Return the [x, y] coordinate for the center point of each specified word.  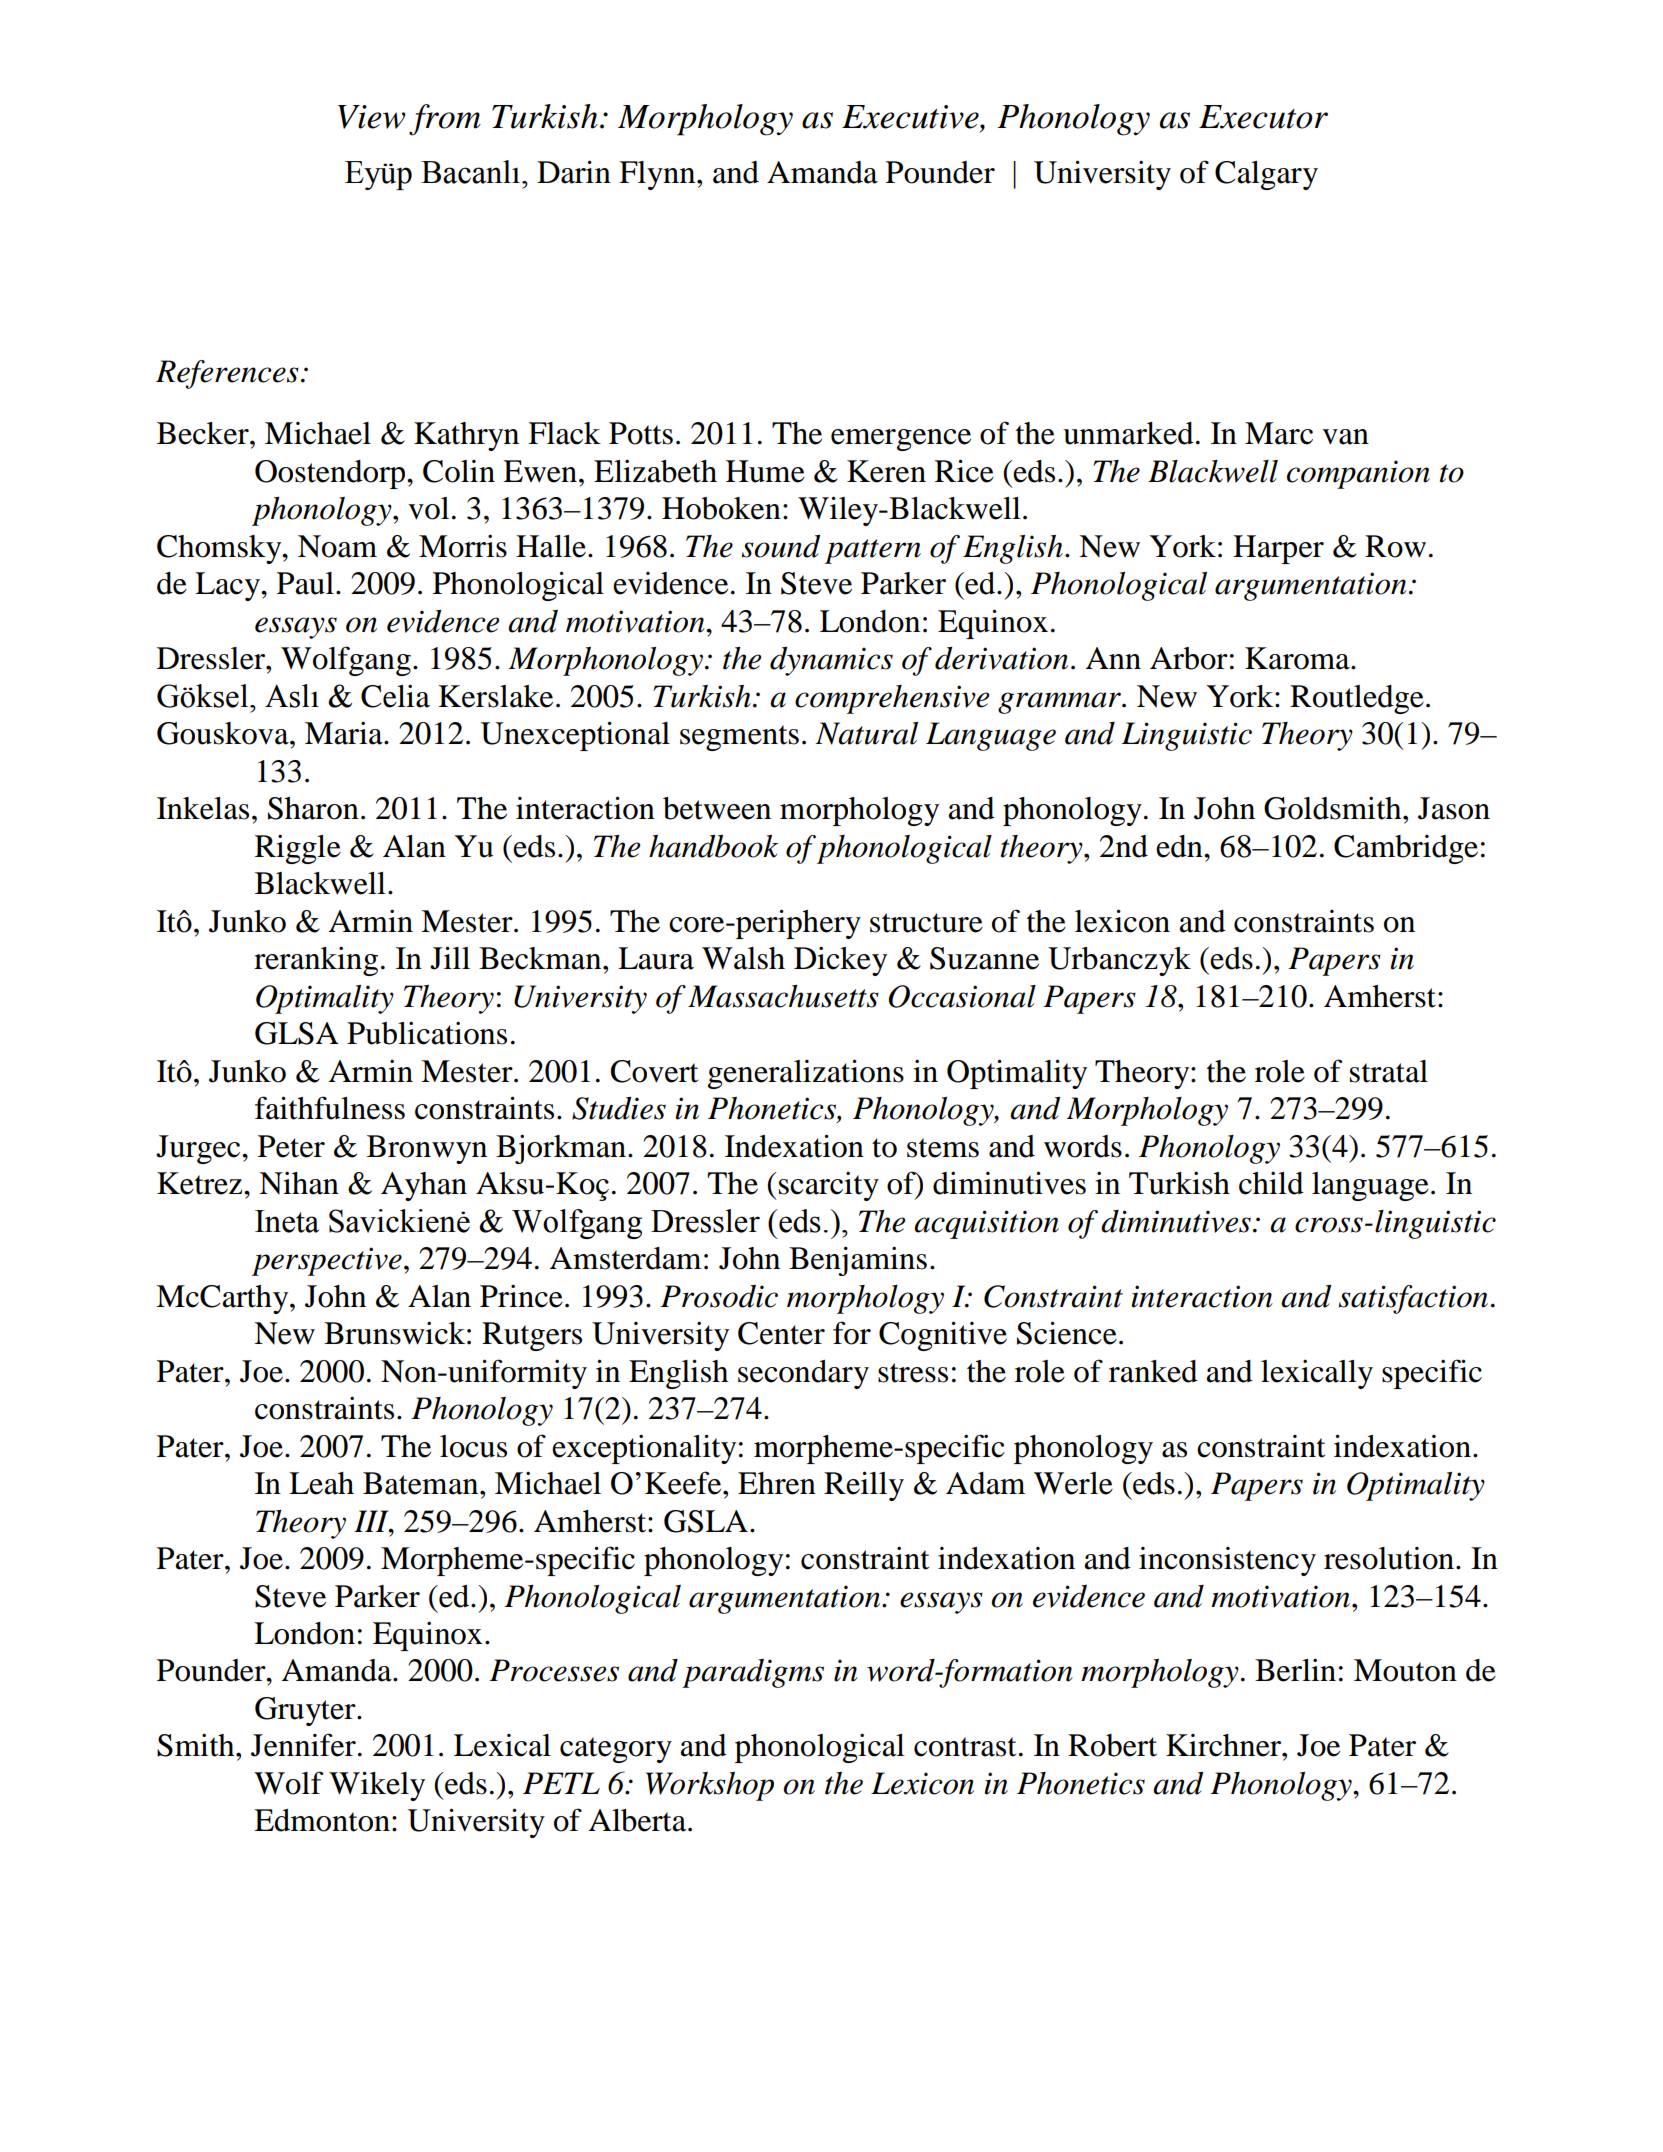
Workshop [710, 1786]
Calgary [1266, 175]
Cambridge [1406, 849]
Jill [450, 958]
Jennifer [303, 1745]
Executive [911, 117]
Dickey [840, 961]
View [372, 117]
